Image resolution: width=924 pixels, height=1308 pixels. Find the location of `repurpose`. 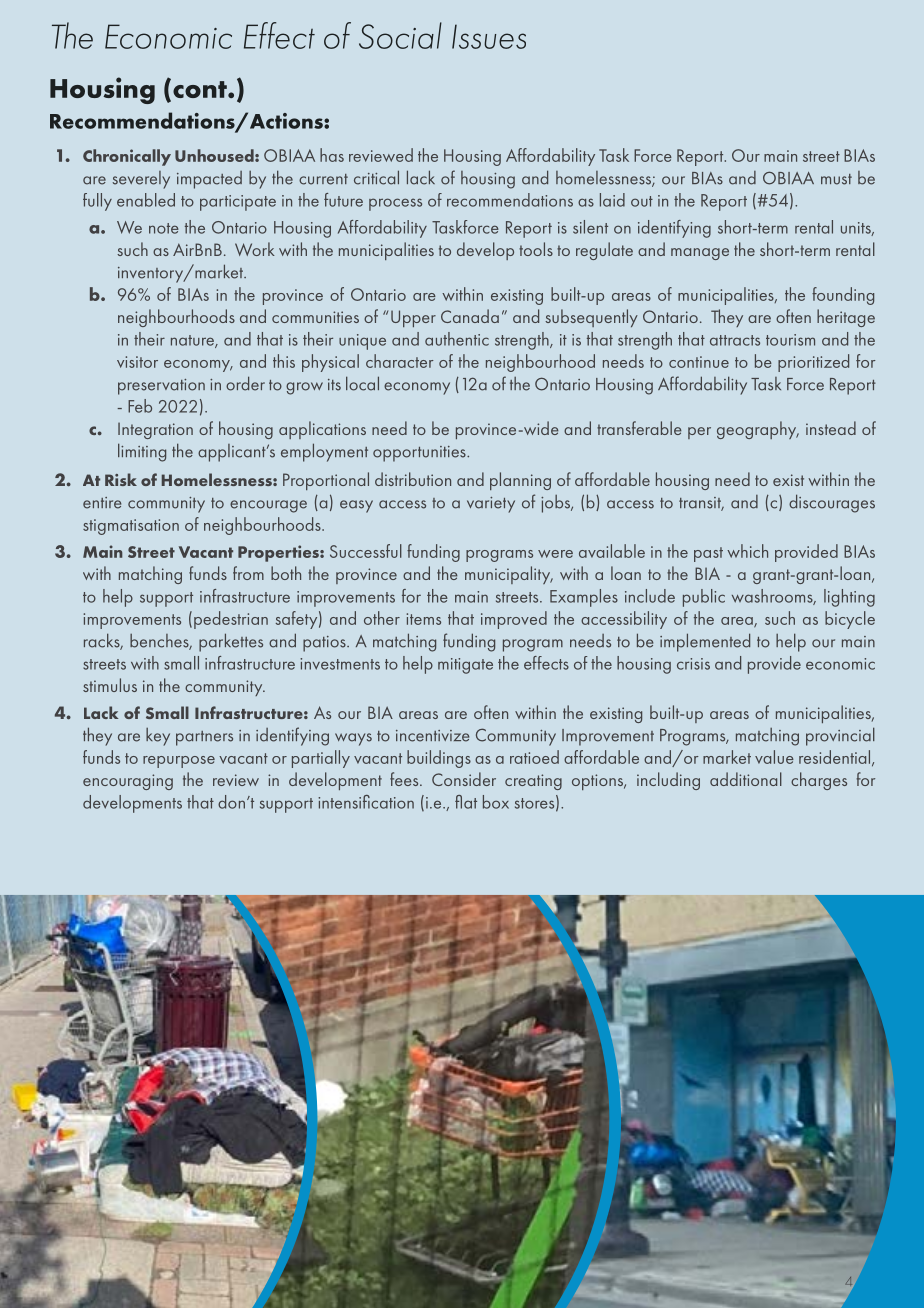

repurpose is located at coordinates (179, 762).
